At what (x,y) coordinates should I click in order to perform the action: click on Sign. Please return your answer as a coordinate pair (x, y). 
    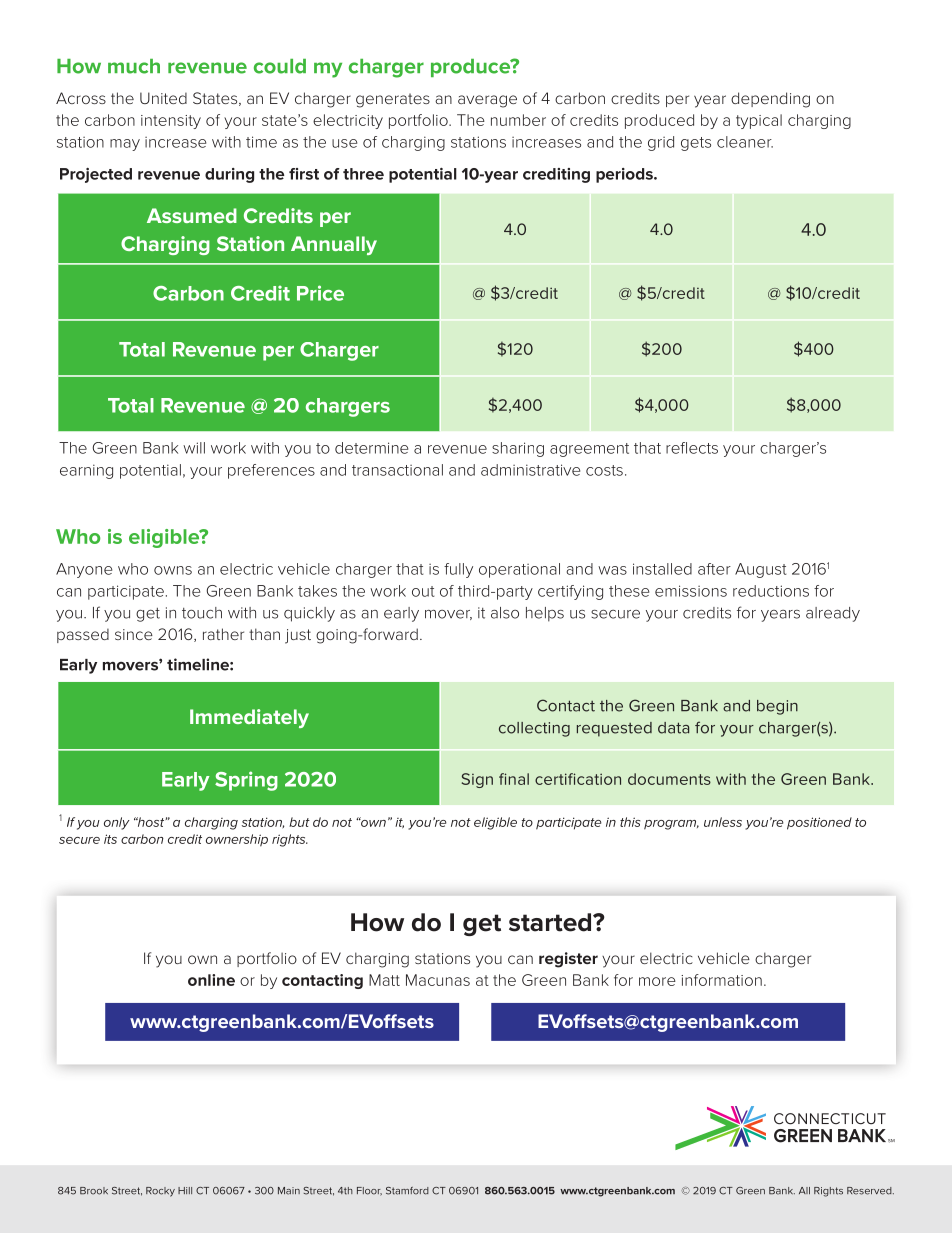
    Looking at the image, I should click on (477, 780).
